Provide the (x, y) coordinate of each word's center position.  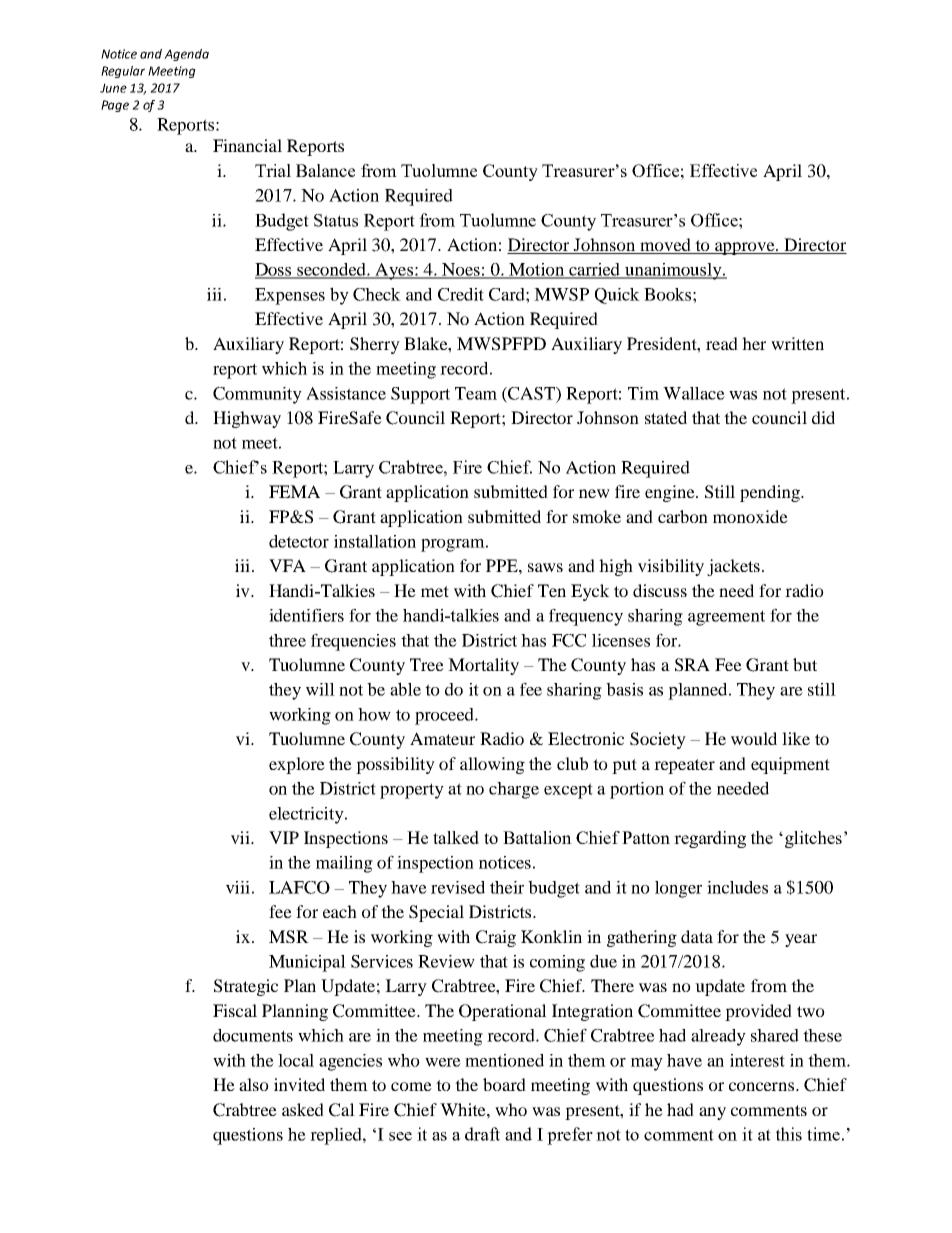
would (754, 738)
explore (297, 765)
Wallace (694, 393)
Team (476, 393)
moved (665, 246)
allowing (492, 765)
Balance (325, 170)
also (254, 1084)
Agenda (186, 55)
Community (257, 395)
